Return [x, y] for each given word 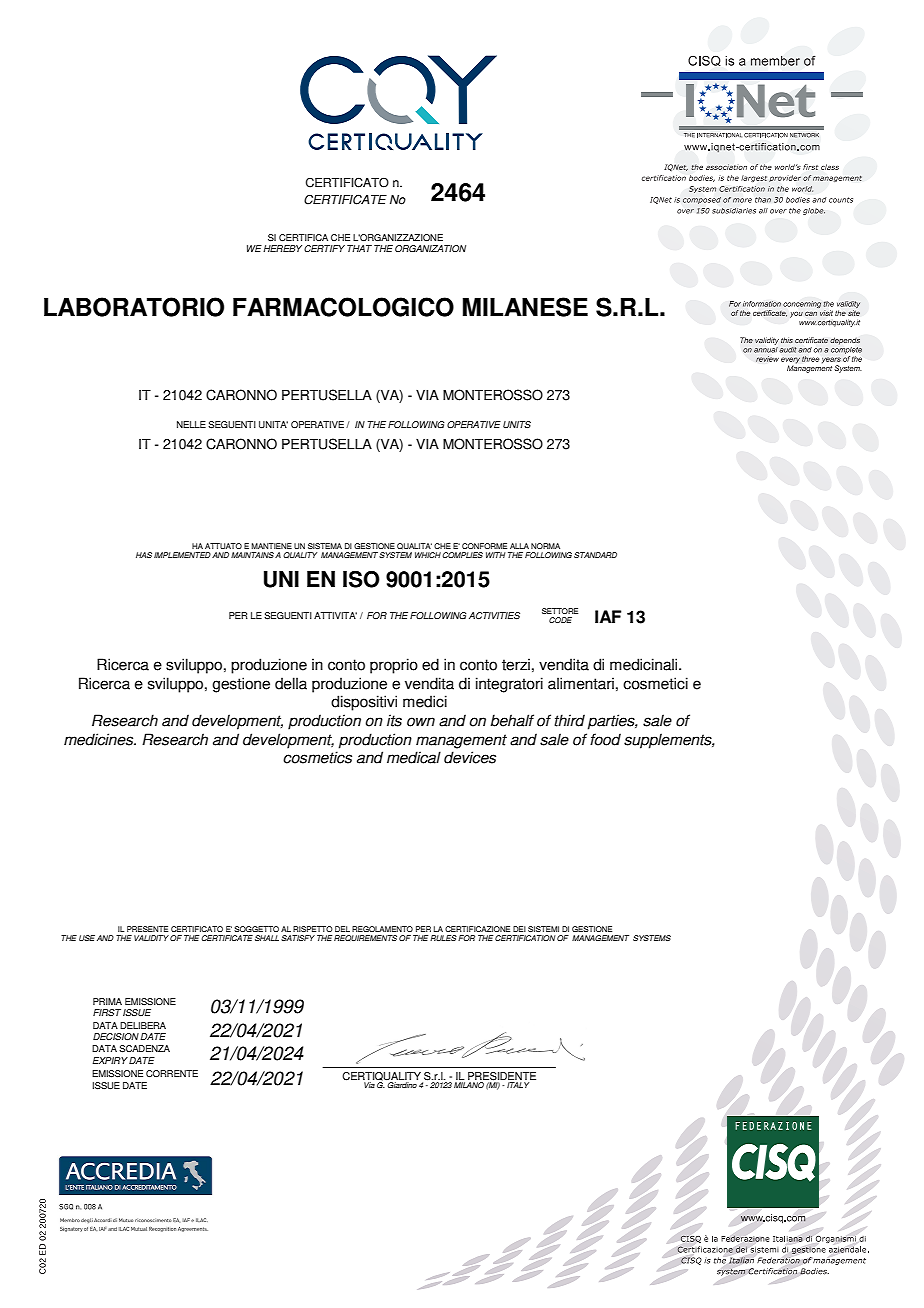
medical [414, 757]
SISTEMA [325, 546]
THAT [359, 248]
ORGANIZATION [430, 248]
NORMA [545, 546]
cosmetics [317, 757]
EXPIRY [110, 1060]
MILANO [469, 1085]
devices [470, 757]
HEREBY [282, 248]
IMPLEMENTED [182, 555]
